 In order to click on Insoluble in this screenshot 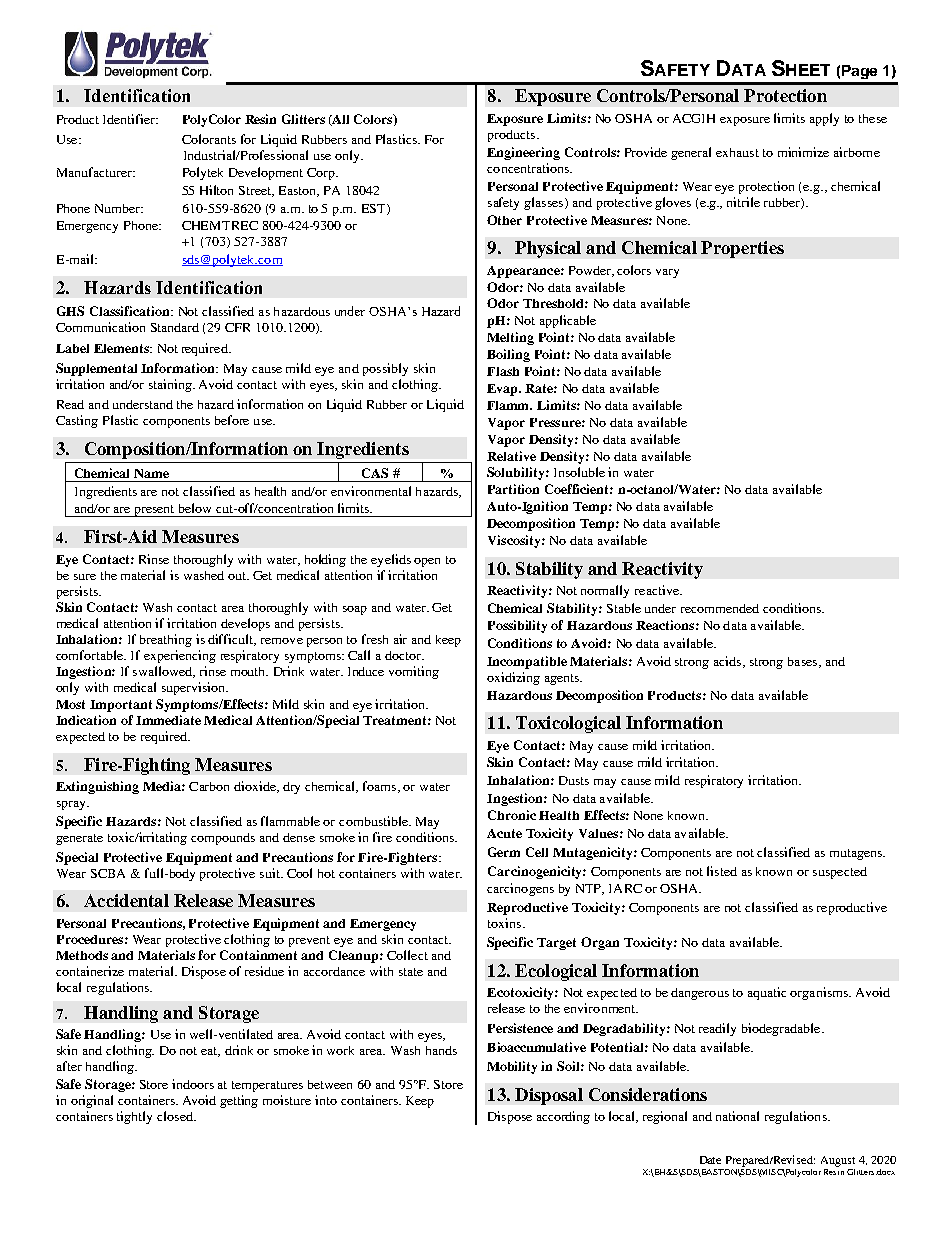, I will do `click(579, 472)`.
